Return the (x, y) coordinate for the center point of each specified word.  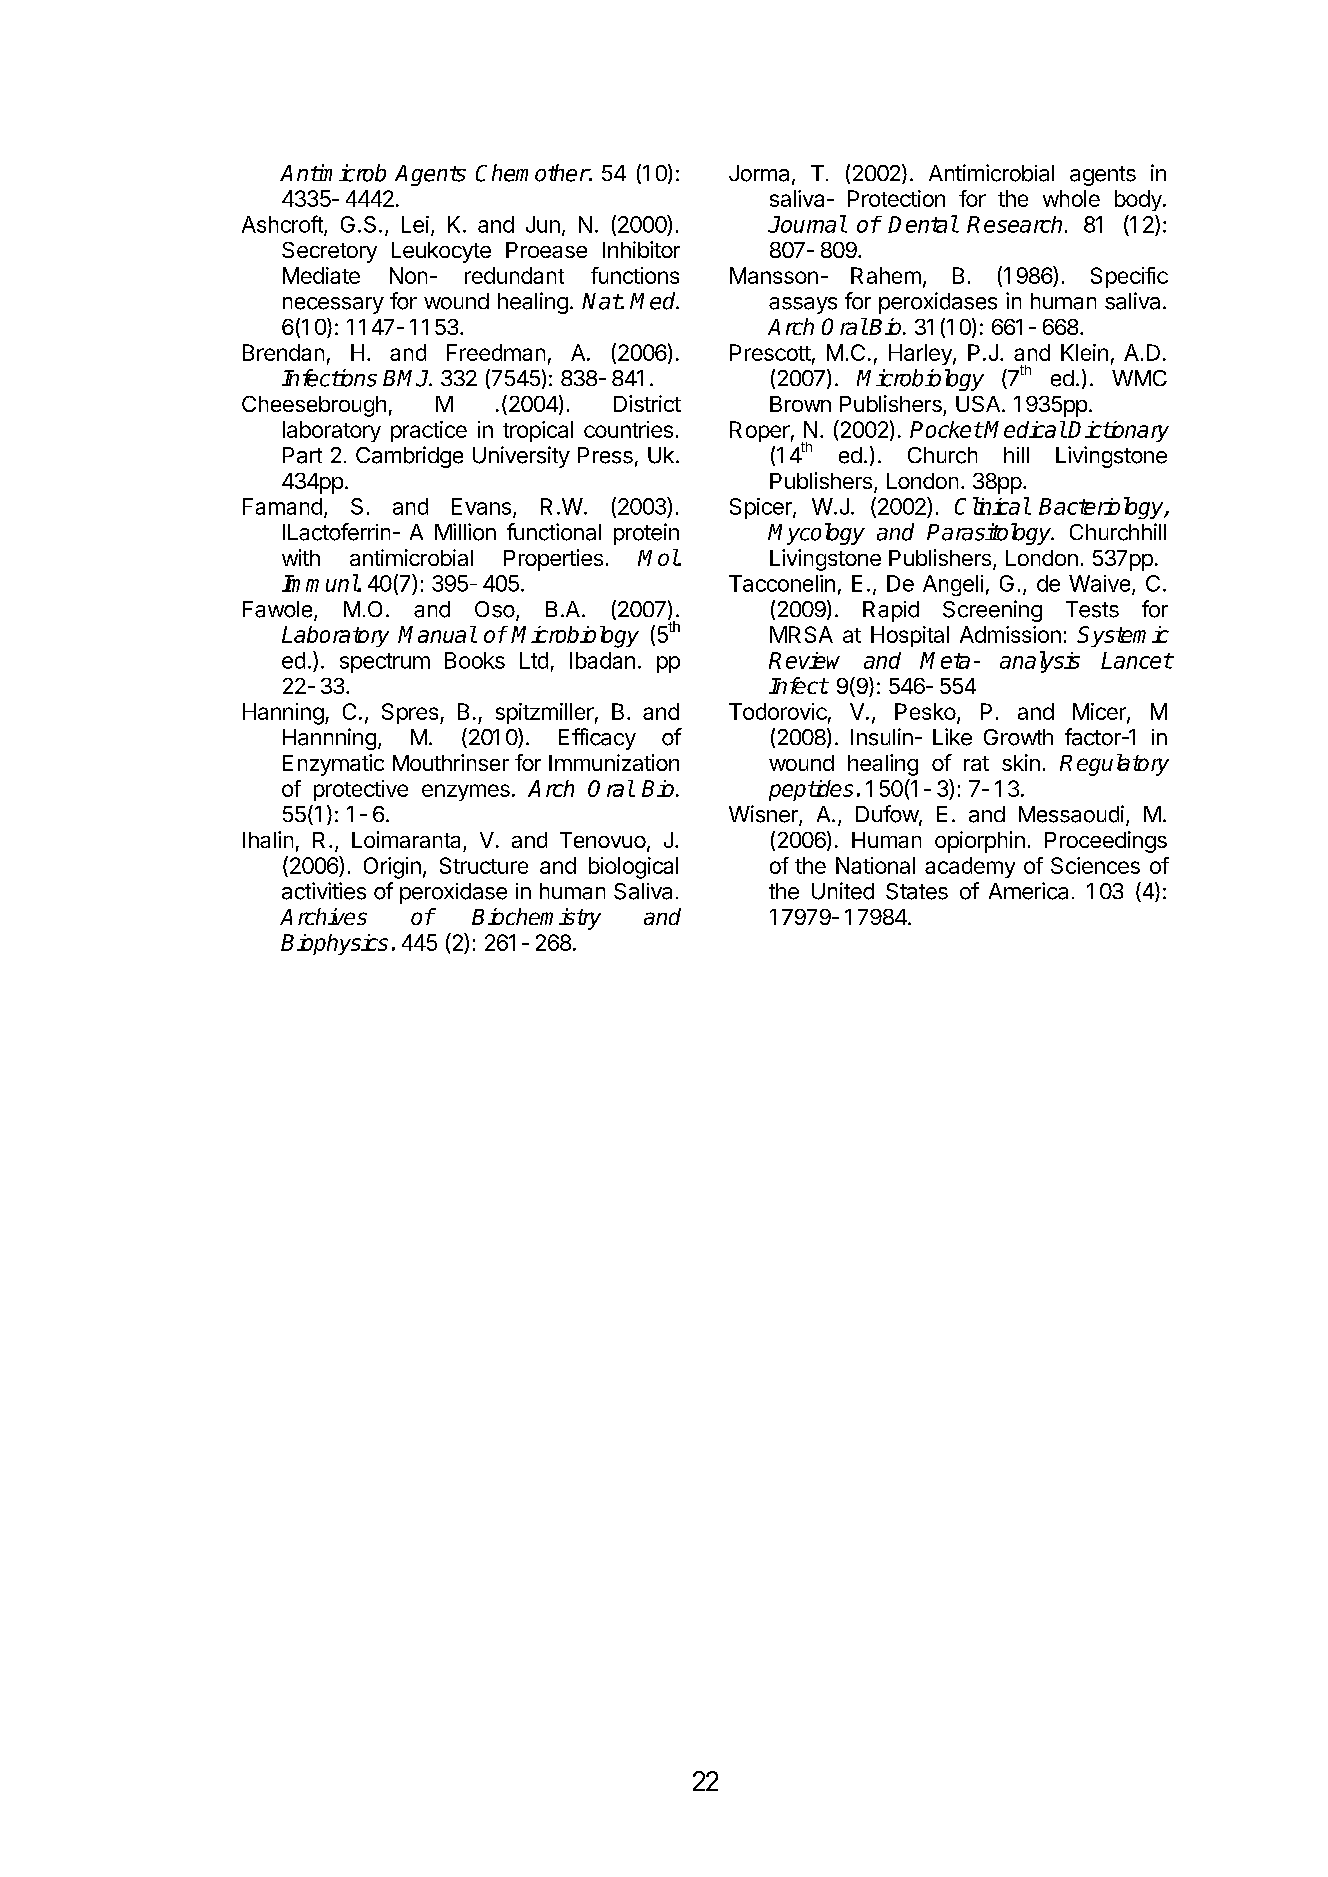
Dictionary (1118, 431)
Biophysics (334, 944)
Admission (1010, 634)
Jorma (759, 173)
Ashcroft (283, 225)
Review (804, 660)
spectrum (385, 663)
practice (429, 431)
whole (1071, 198)
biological (633, 868)
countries (628, 429)
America (1028, 891)
